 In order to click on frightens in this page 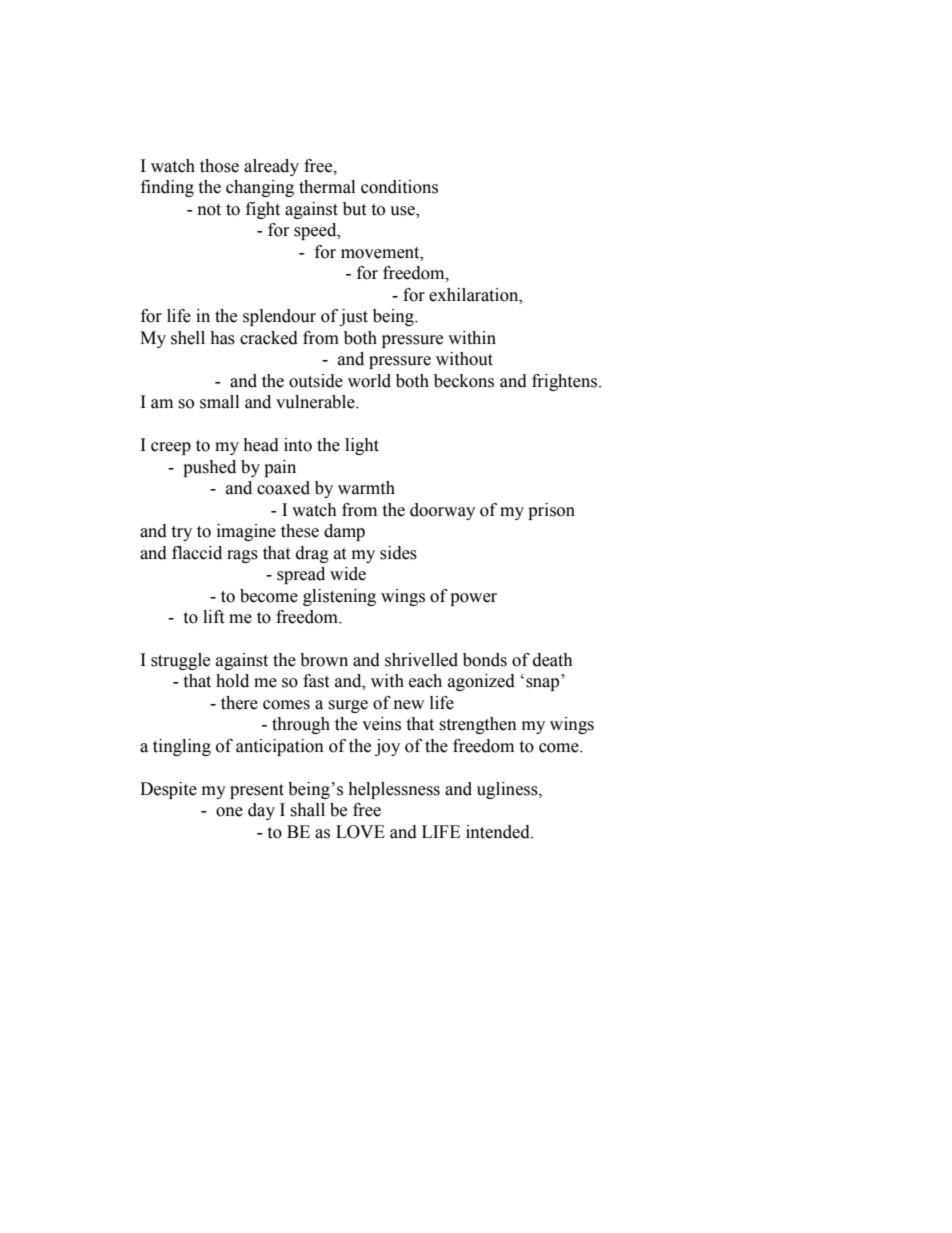, I will do `click(566, 382)`.
